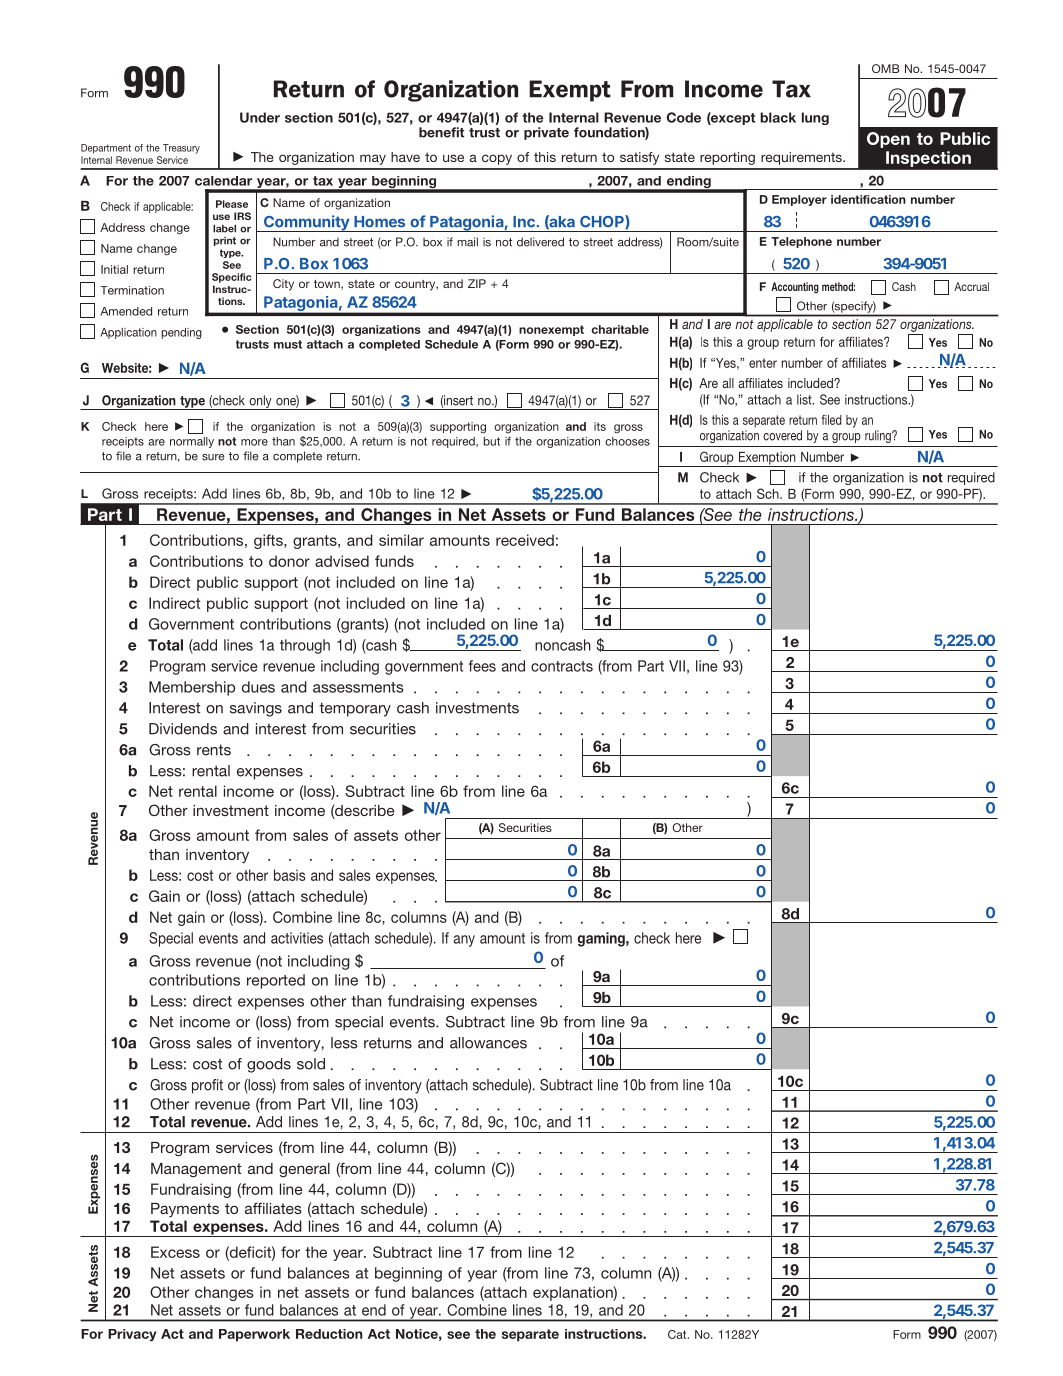  Describe the element at coordinates (175, 1252) in the document. I see `Excess` at that location.
